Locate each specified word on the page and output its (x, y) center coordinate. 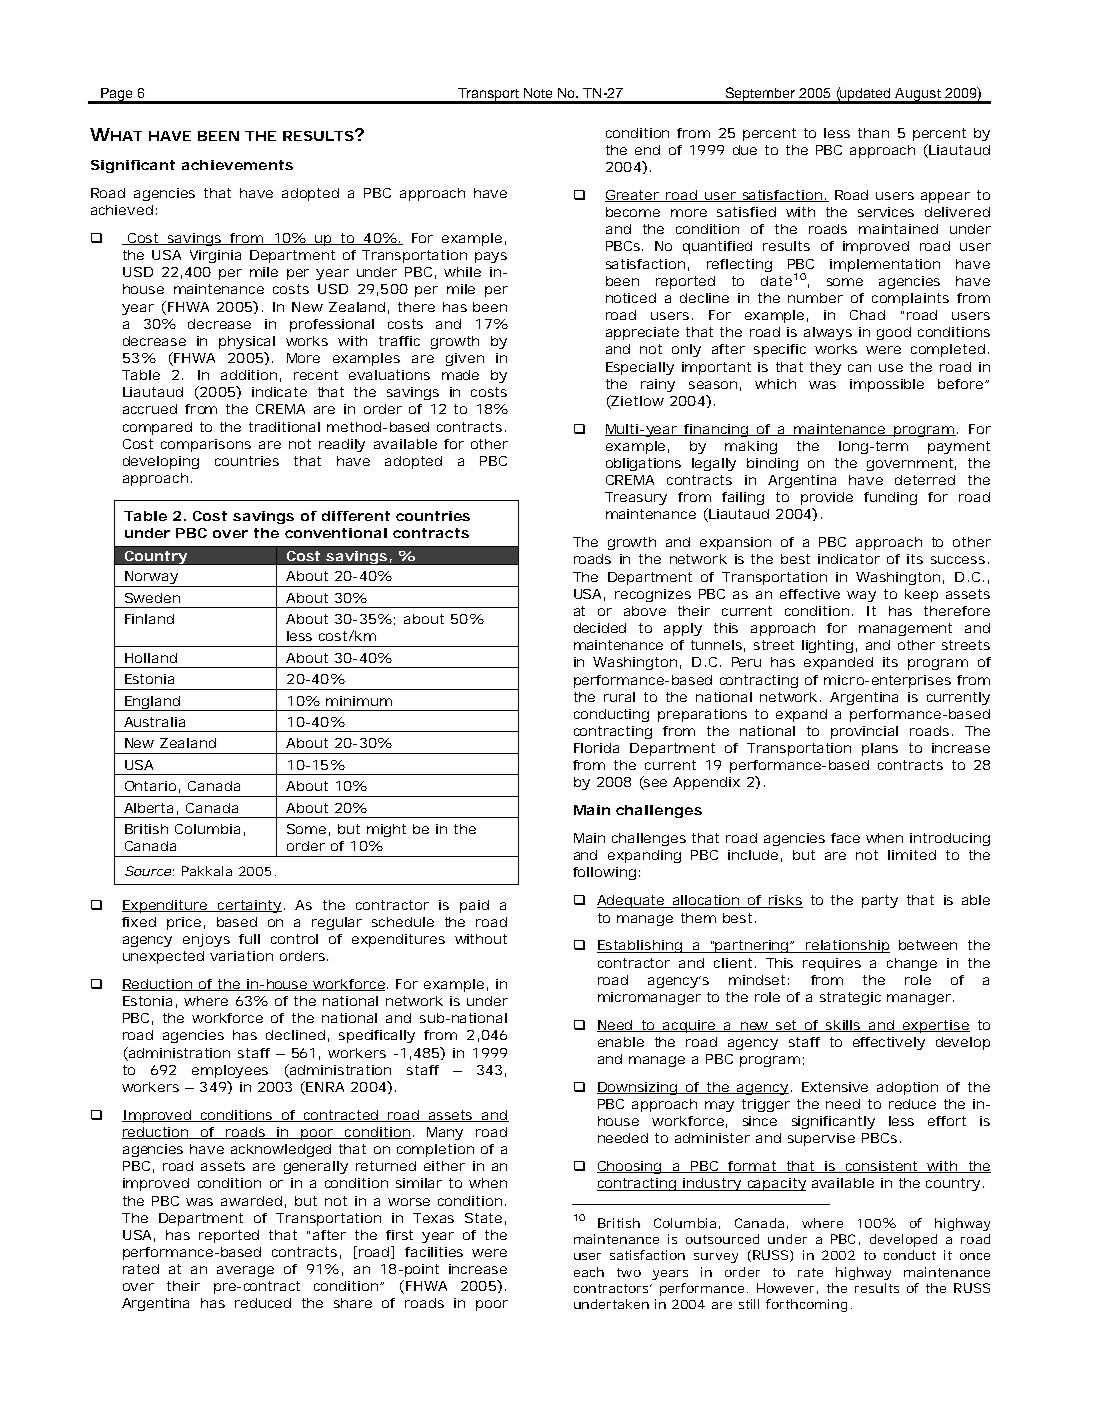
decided (600, 628)
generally (316, 1167)
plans (880, 749)
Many (445, 1133)
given (464, 359)
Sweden (152, 598)
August (918, 95)
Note (538, 93)
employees (230, 1071)
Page (117, 95)
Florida (596, 748)
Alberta (148, 808)
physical (247, 342)
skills (842, 1026)
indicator (849, 559)
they (825, 368)
